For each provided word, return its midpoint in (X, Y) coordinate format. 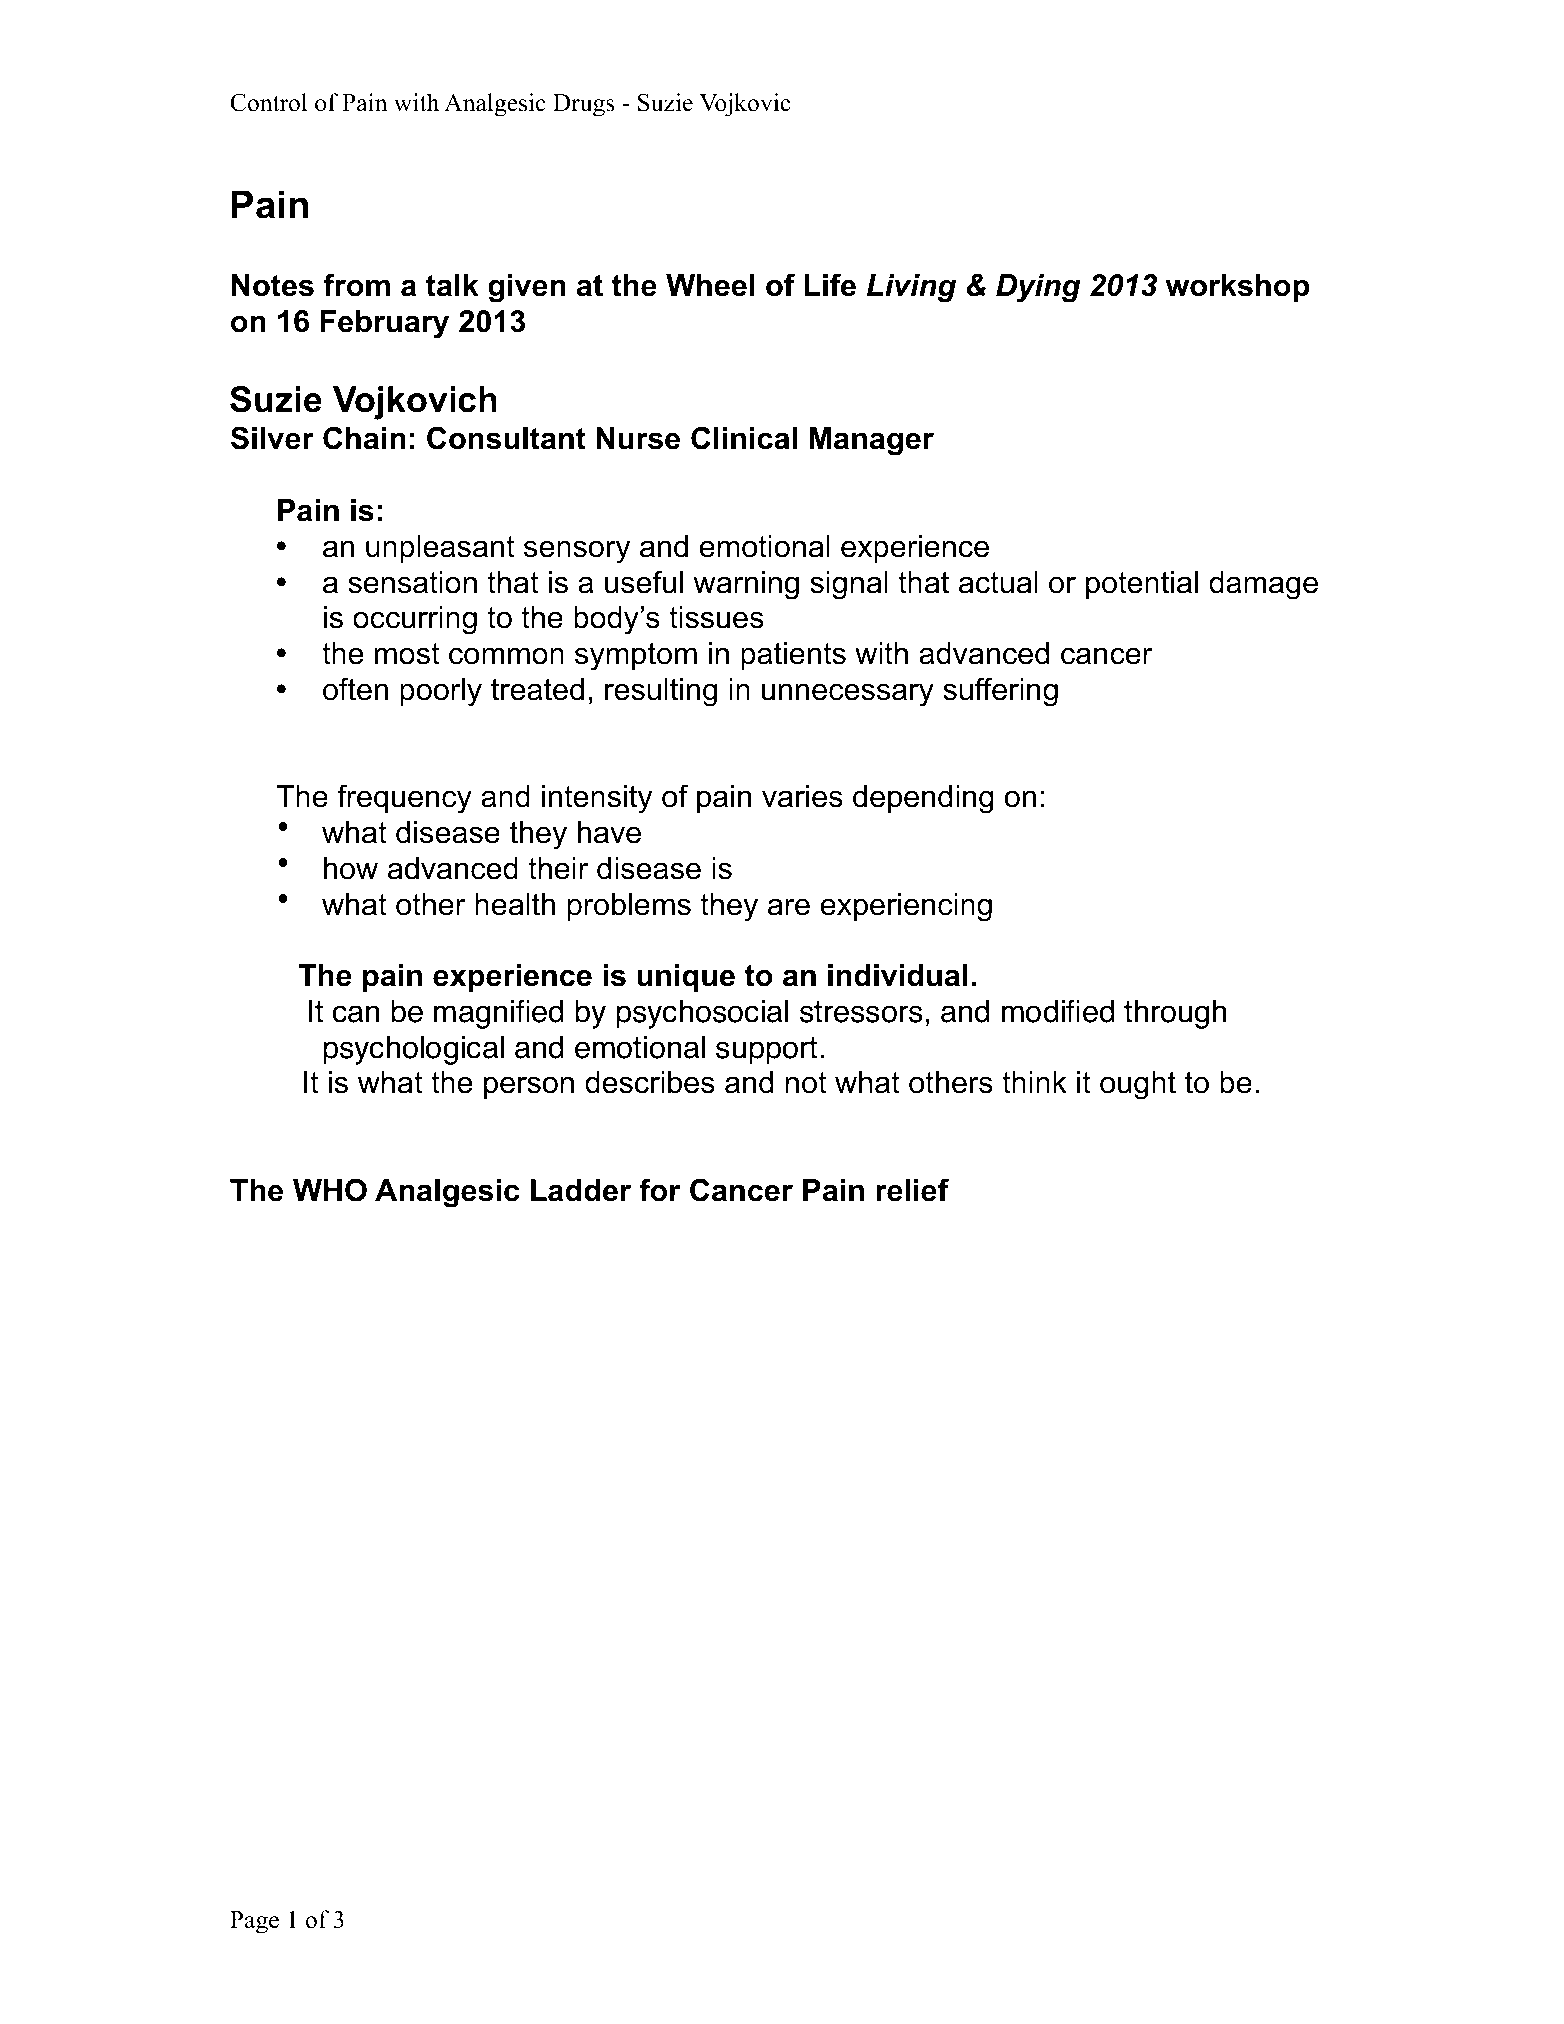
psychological (413, 1050)
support (766, 1051)
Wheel (710, 285)
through (1175, 1014)
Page (254, 1922)
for (660, 1190)
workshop (1237, 288)
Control (268, 102)
